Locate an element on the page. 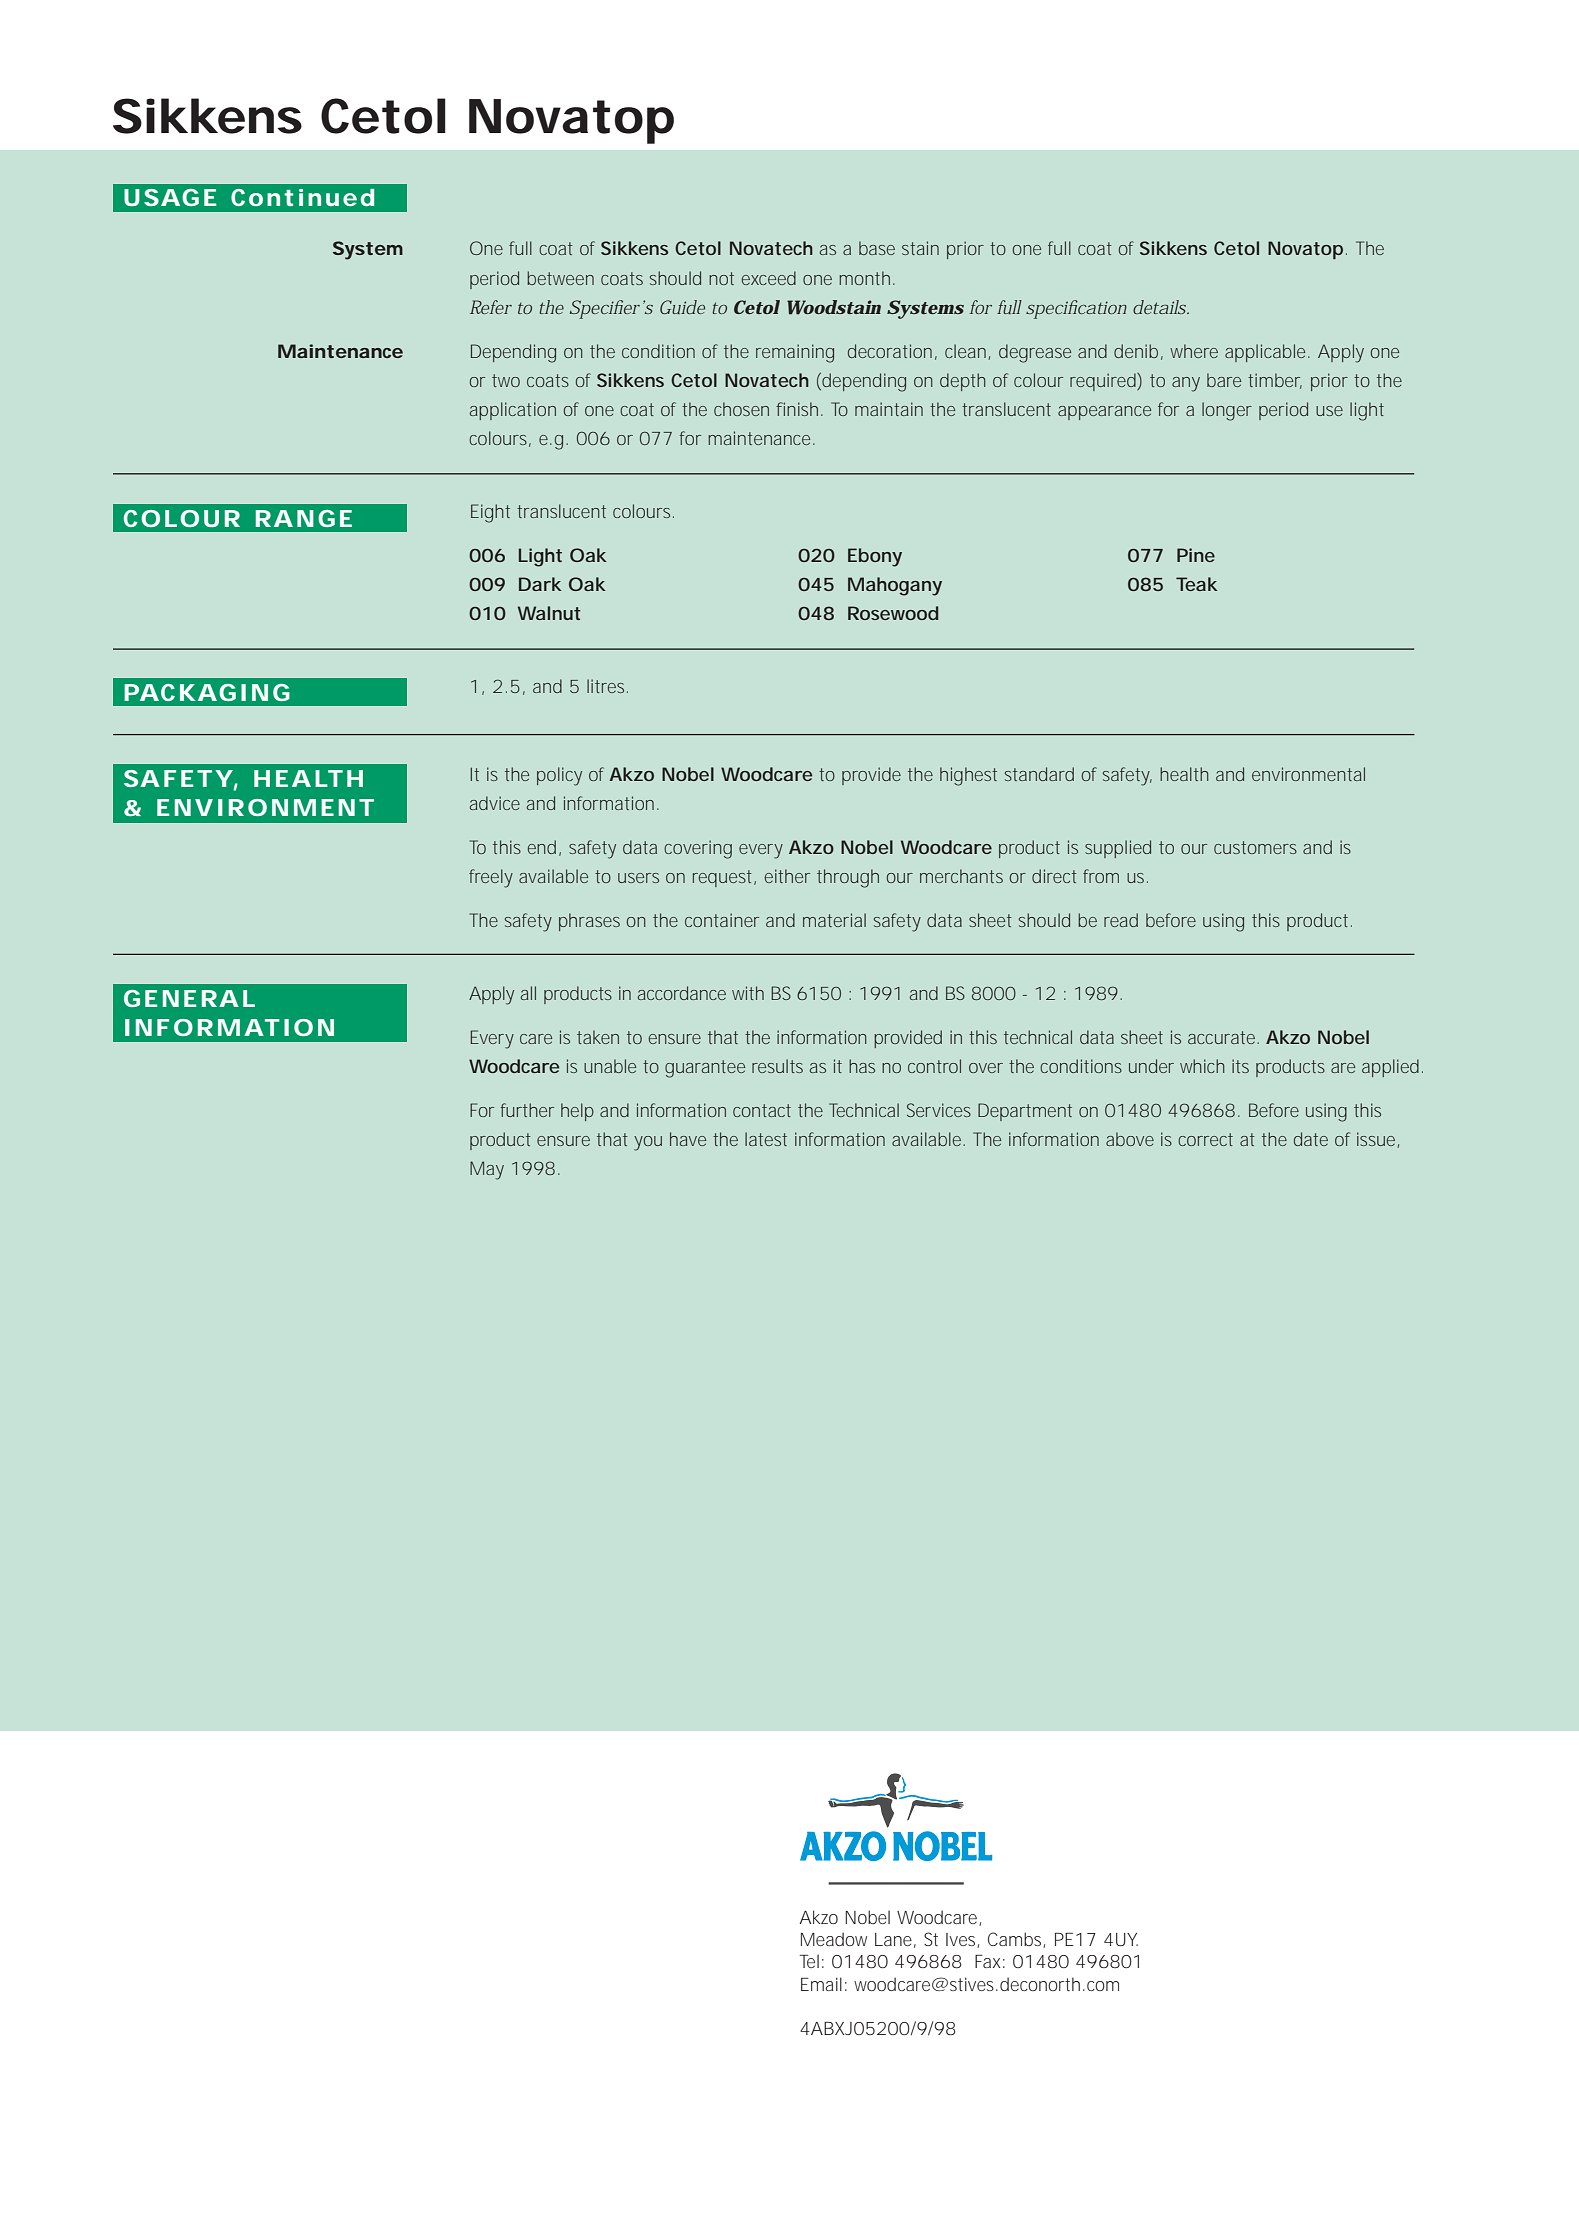 The width and height of the document is (1579, 2235). date is located at coordinates (1311, 1139).
